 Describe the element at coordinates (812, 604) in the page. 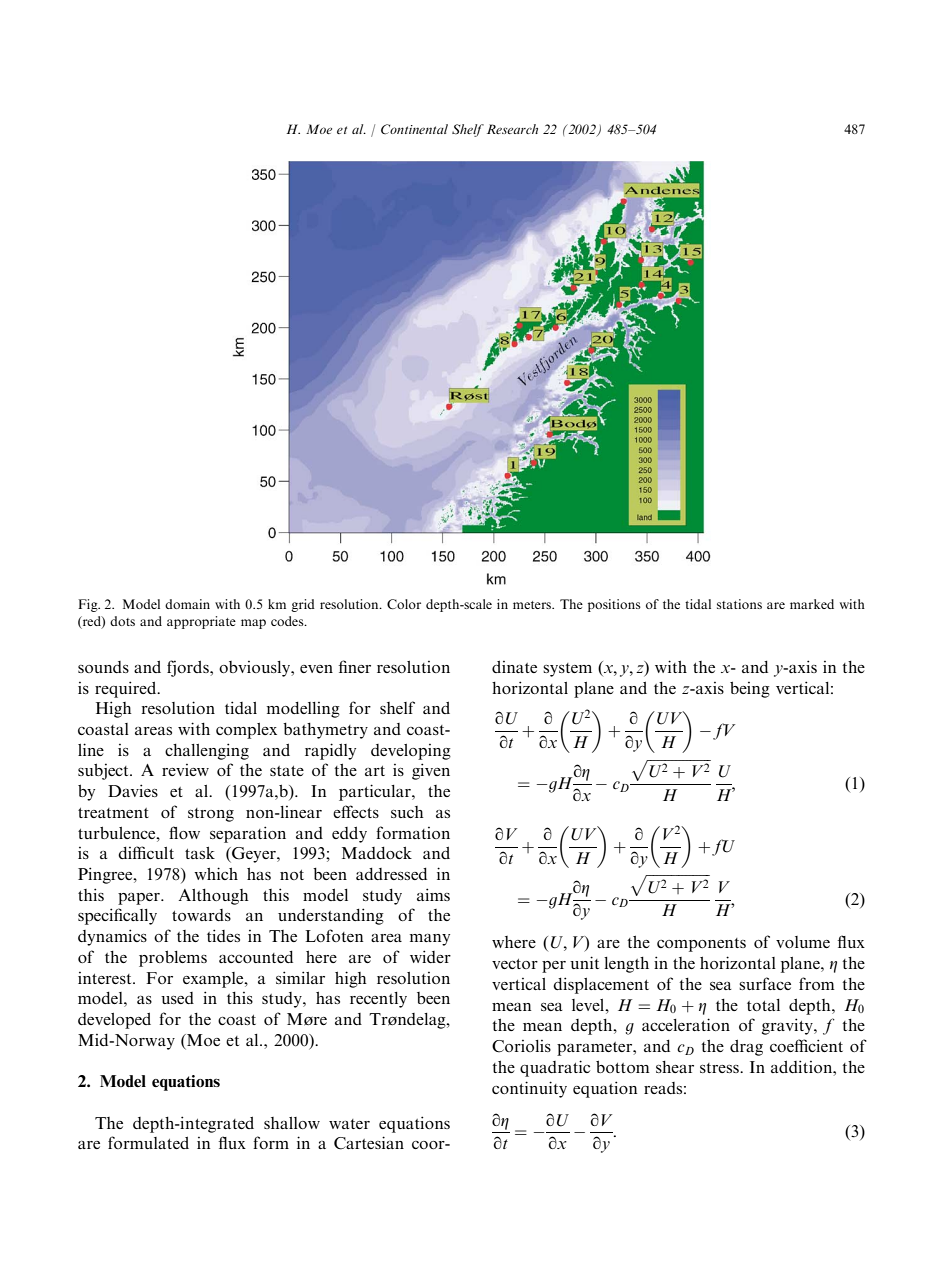

I see `marked` at that location.
